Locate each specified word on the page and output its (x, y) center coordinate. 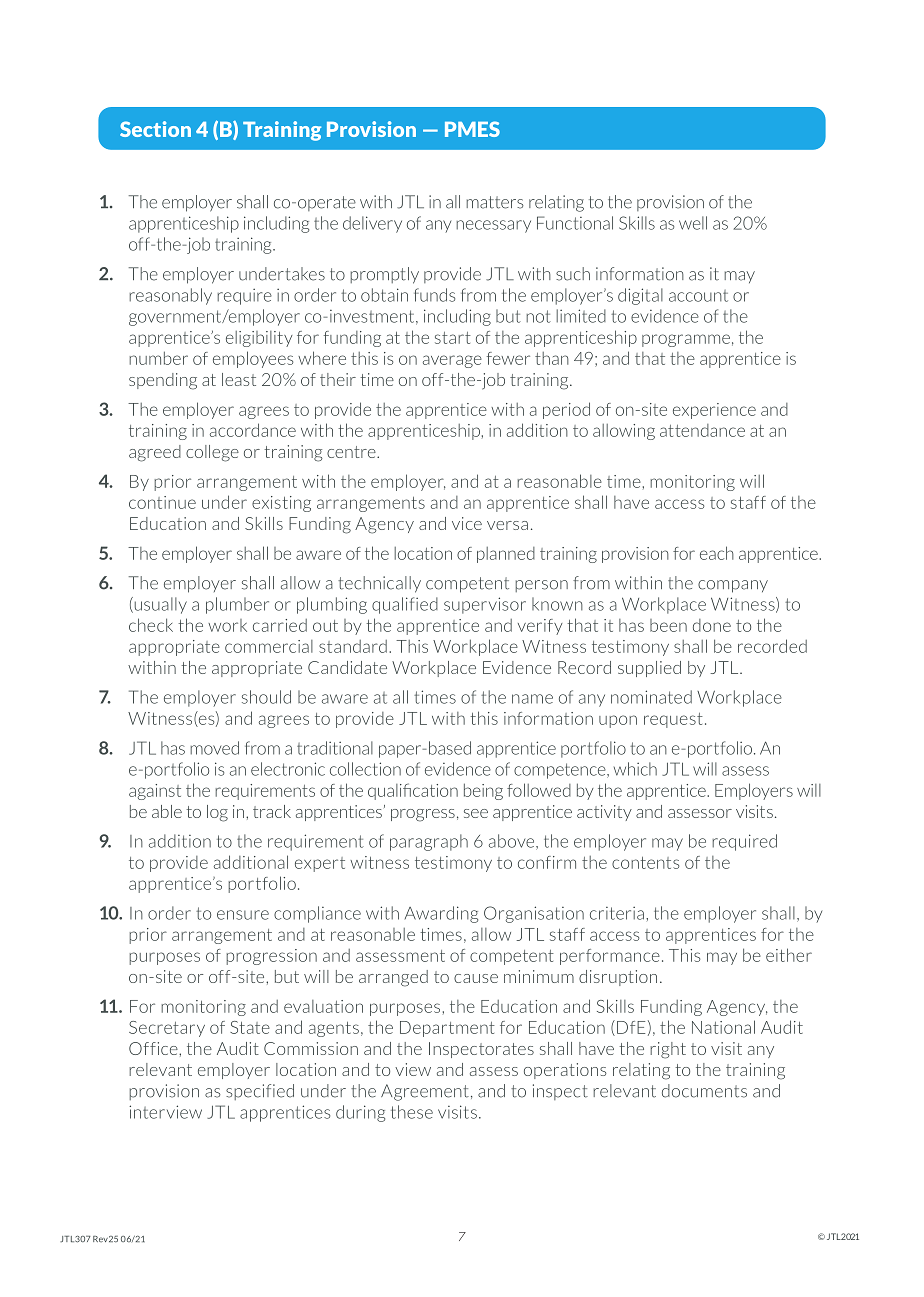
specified (260, 1092)
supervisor (485, 605)
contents (645, 863)
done (712, 625)
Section (155, 129)
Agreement (425, 1092)
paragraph (429, 842)
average (452, 361)
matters (495, 202)
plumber (237, 605)
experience (714, 411)
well (693, 223)
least (239, 379)
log (217, 813)
